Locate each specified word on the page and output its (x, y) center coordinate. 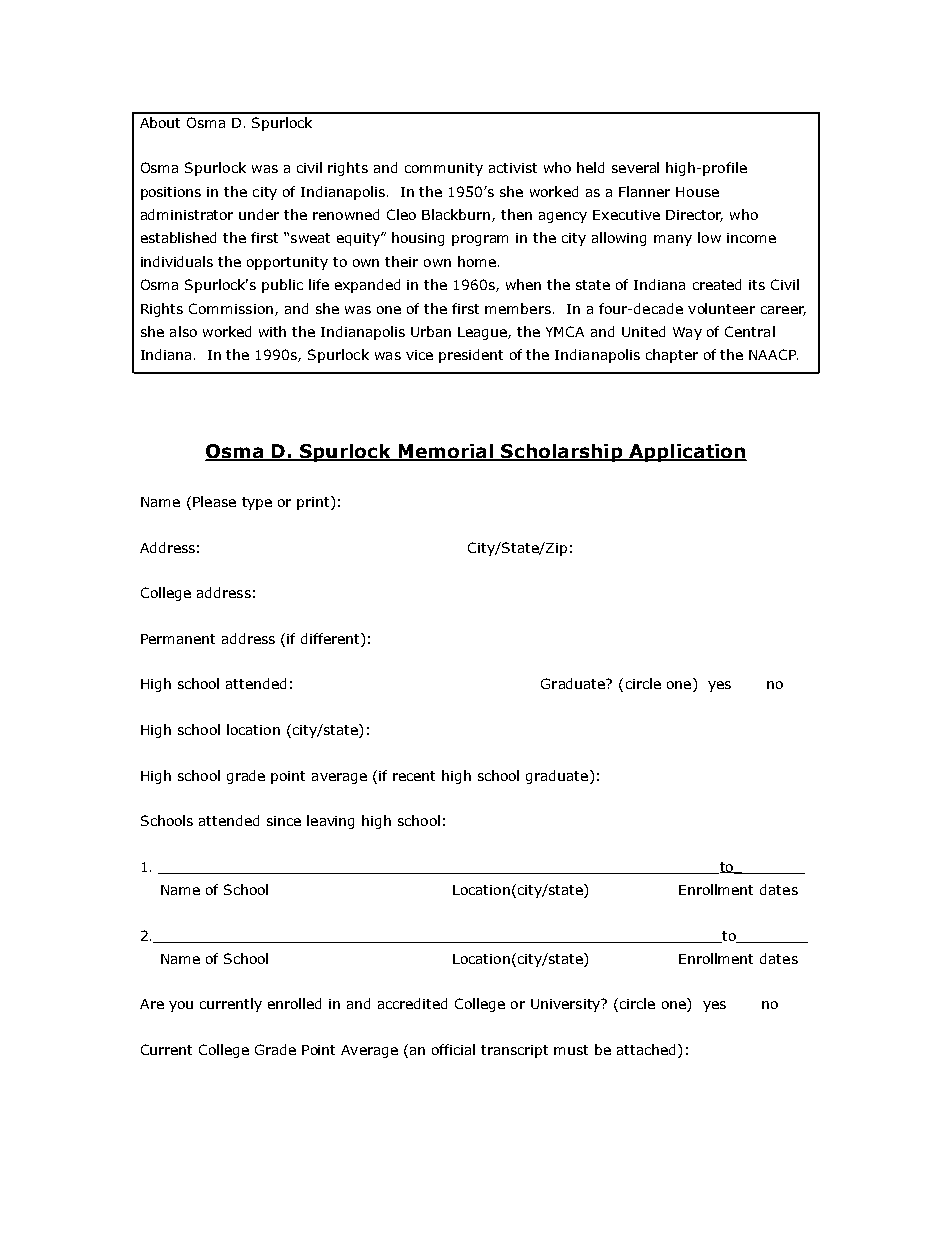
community (444, 169)
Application (687, 453)
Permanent (178, 639)
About (160, 122)
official (453, 1049)
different (331, 640)
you (181, 1006)
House (697, 192)
